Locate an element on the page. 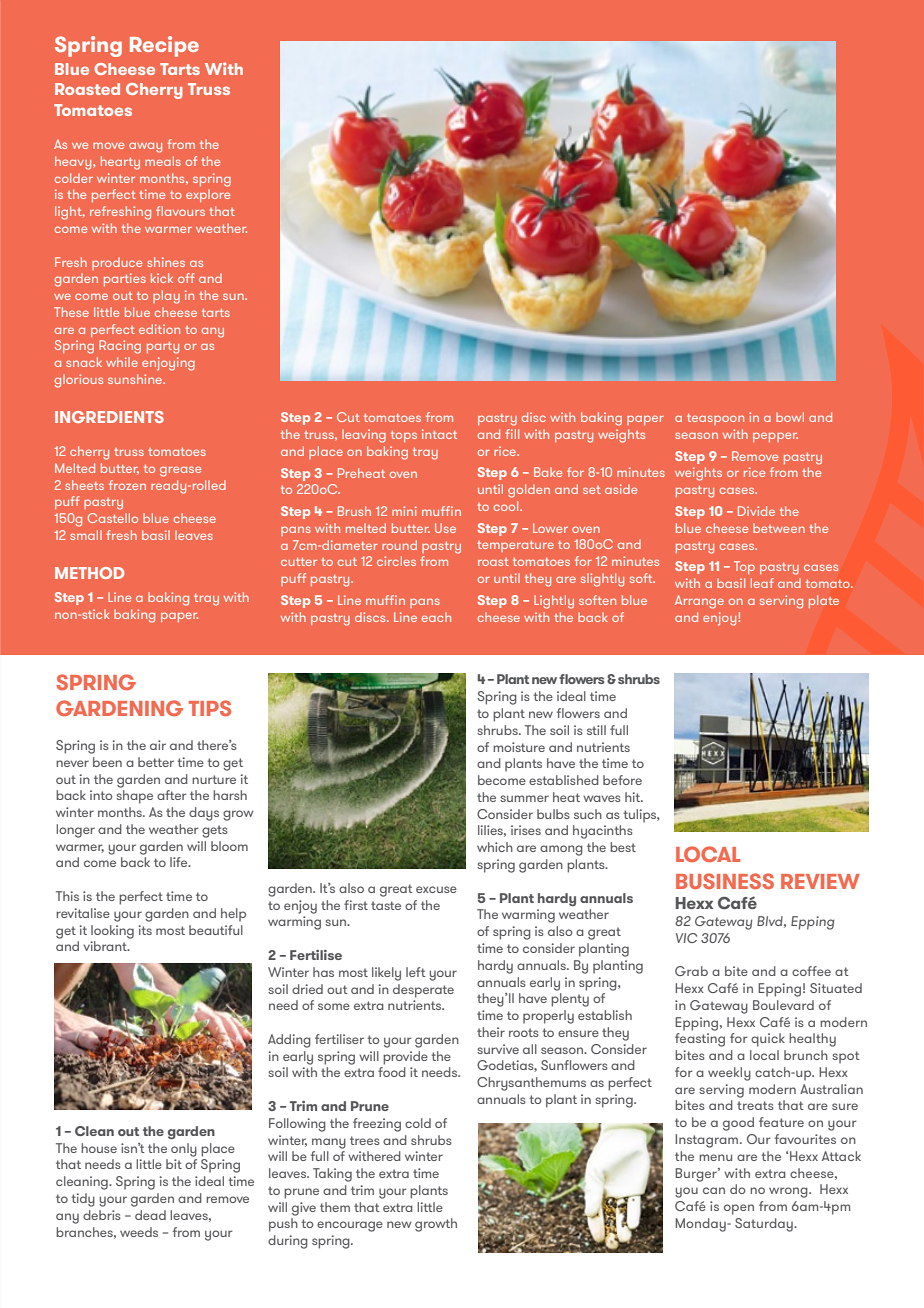 The height and width of the document is (1308, 924). Arrange is located at coordinates (699, 602).
